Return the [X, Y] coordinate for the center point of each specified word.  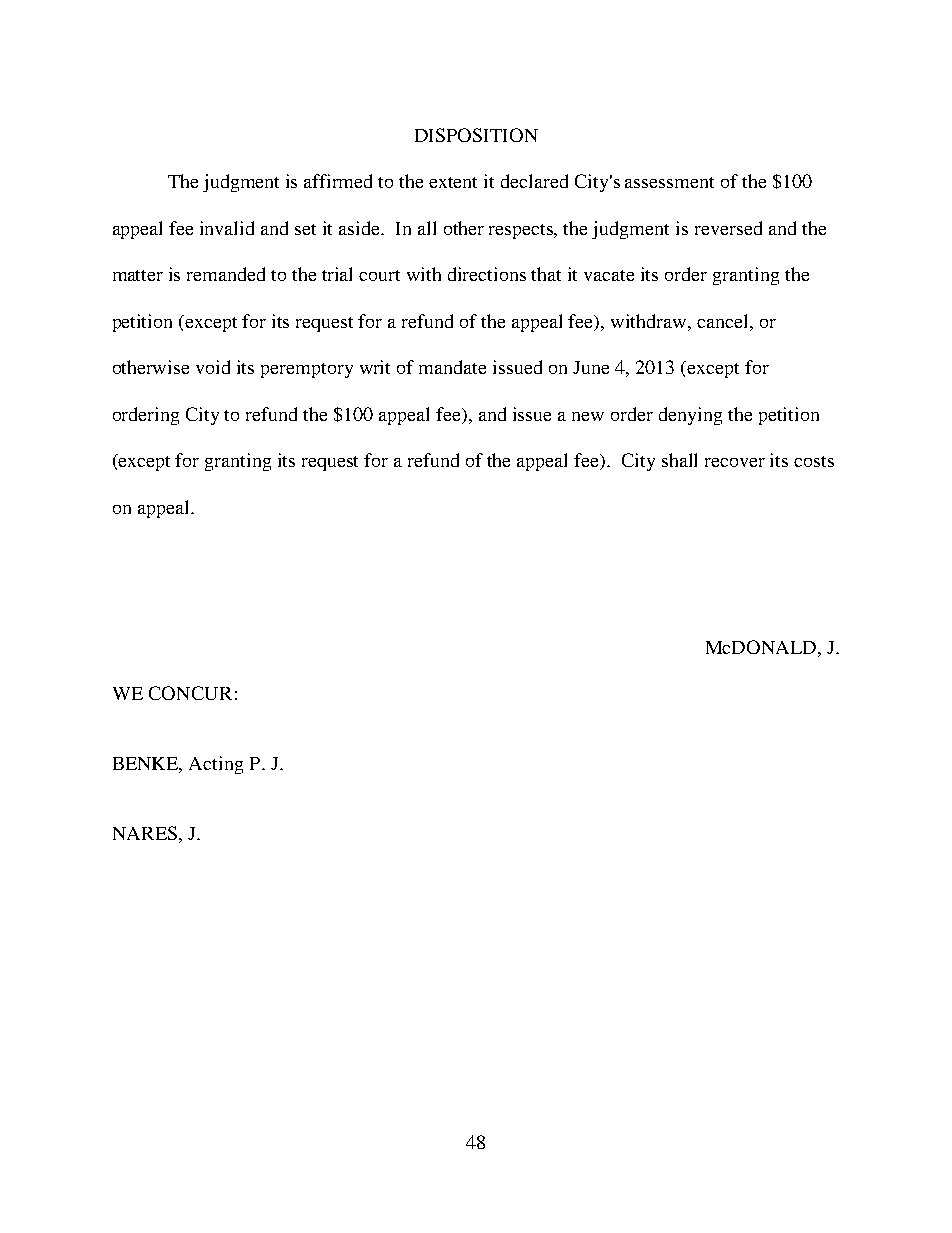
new [588, 416]
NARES [145, 833]
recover [735, 462]
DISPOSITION [476, 135]
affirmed [338, 181]
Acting [216, 765]
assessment [669, 182]
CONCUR [190, 693]
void [213, 367]
